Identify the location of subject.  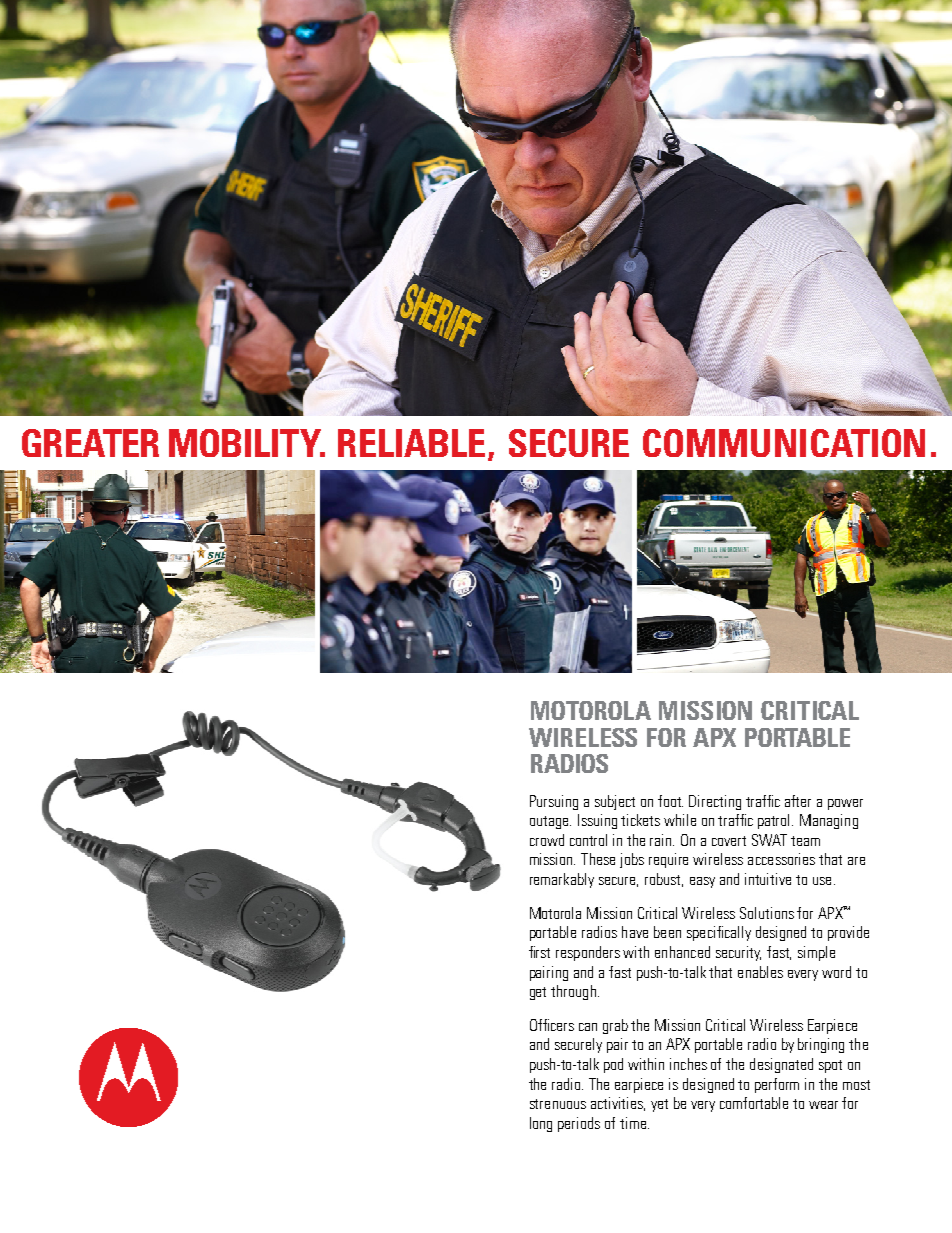
(615, 802).
